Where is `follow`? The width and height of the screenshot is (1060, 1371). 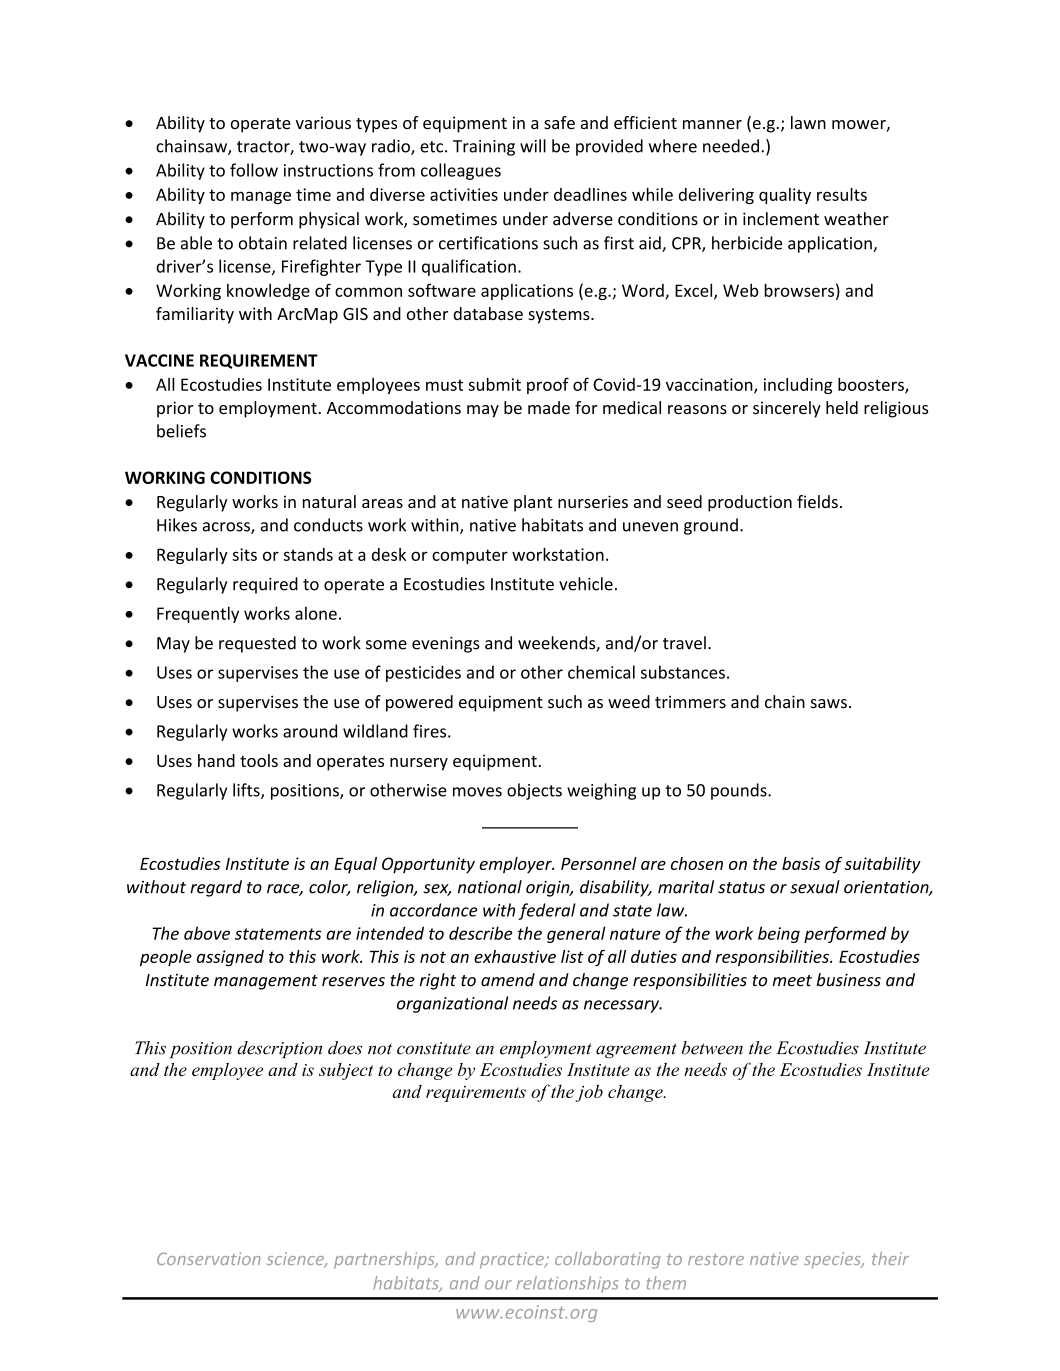 follow is located at coordinates (254, 170).
